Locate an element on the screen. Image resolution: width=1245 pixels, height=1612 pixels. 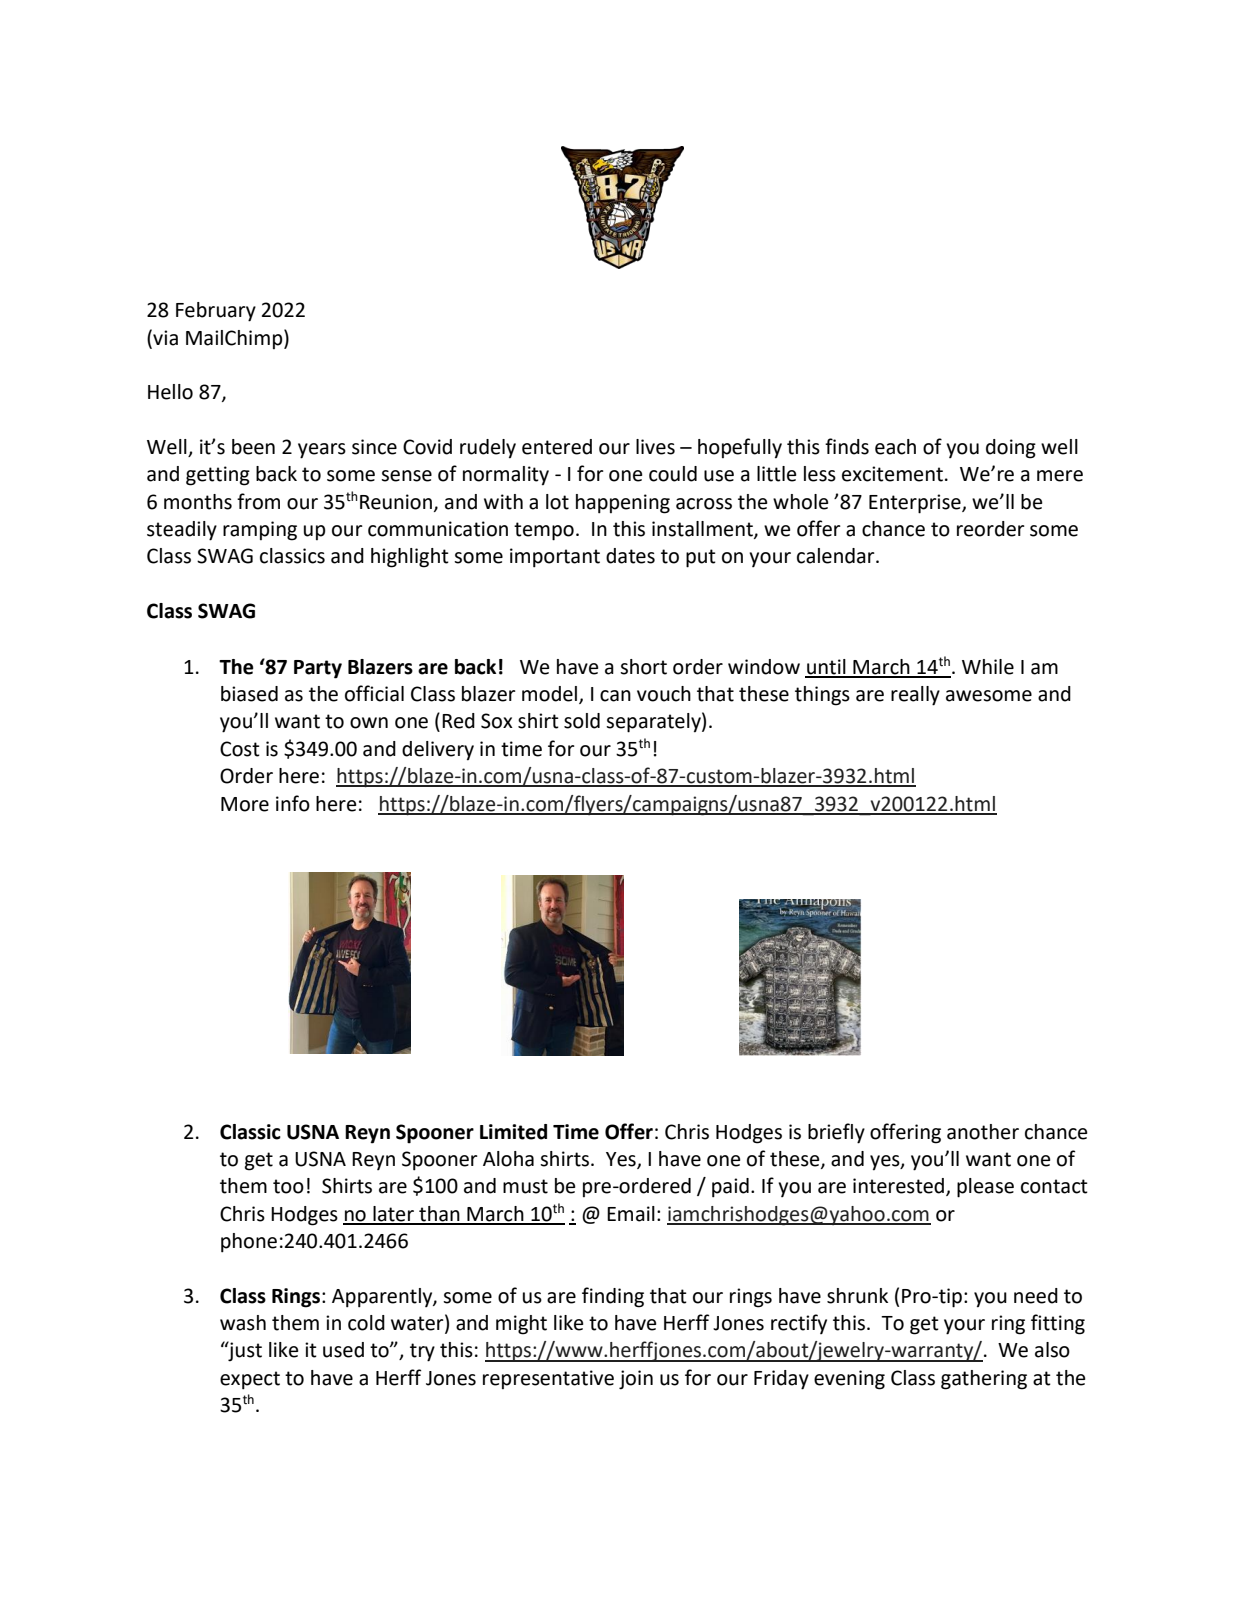
More is located at coordinates (245, 804).
